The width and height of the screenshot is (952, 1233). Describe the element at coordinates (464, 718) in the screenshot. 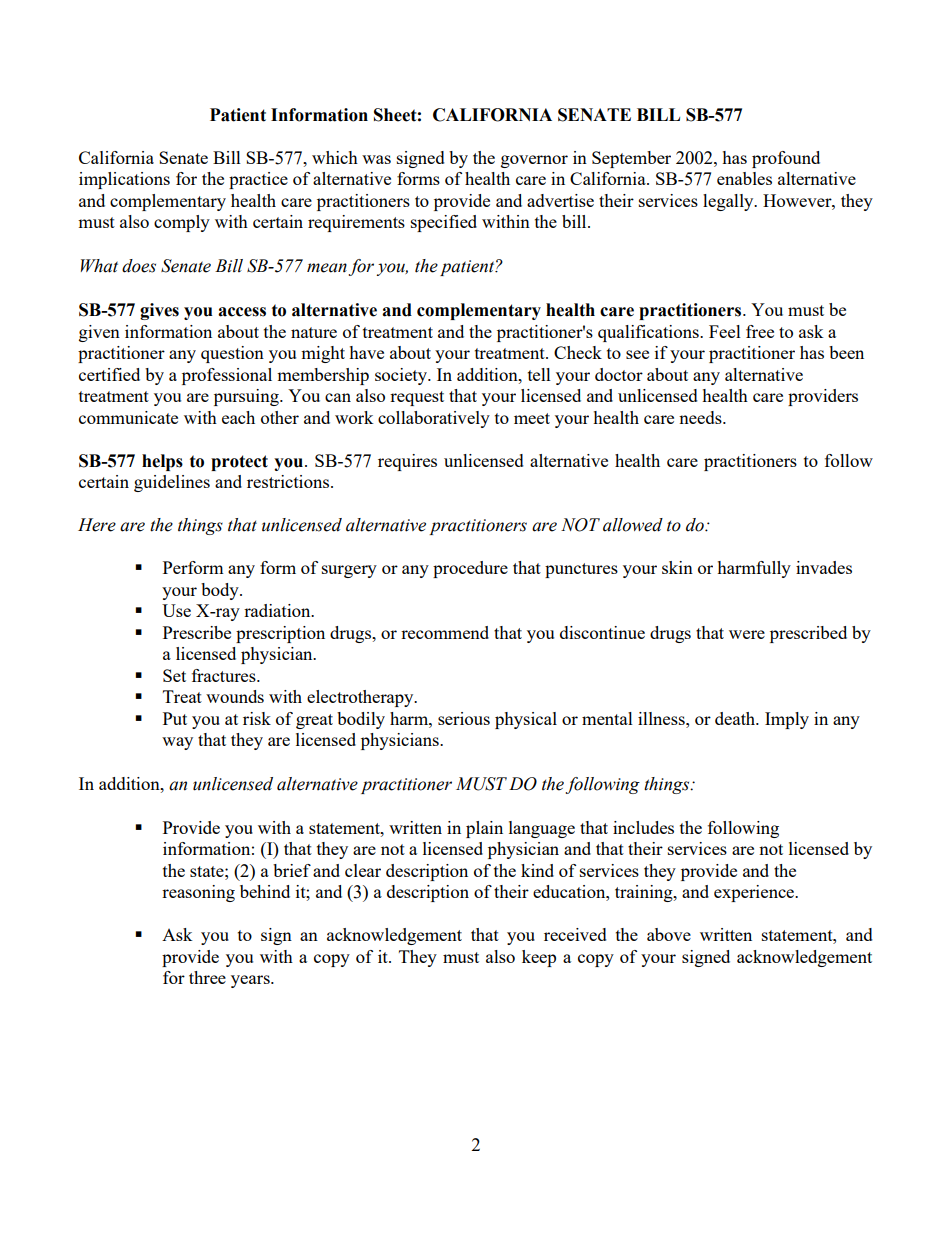

I see `serious` at that location.
